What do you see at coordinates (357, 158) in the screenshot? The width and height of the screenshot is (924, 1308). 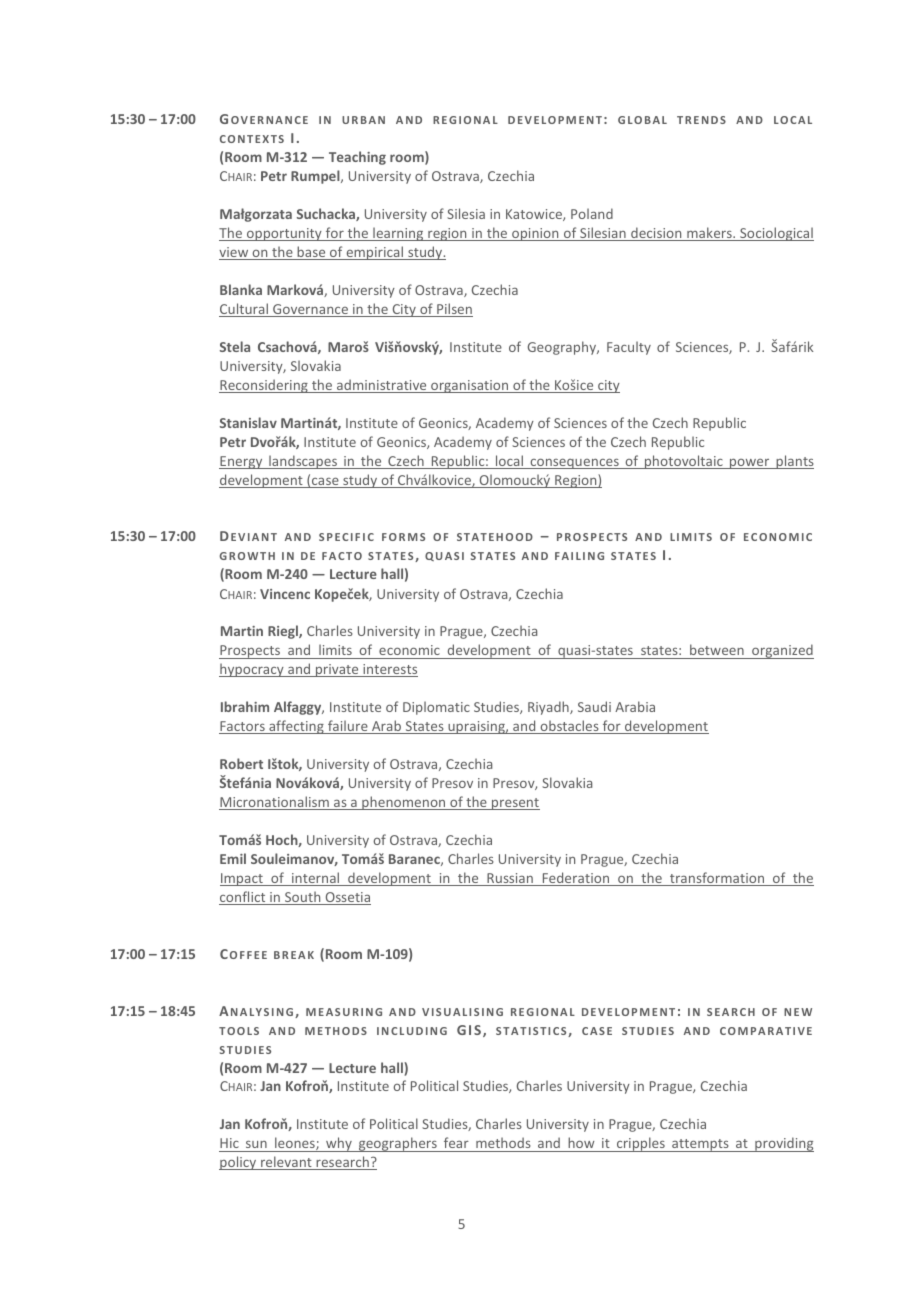 I see `Teaching` at bounding box center [357, 158].
